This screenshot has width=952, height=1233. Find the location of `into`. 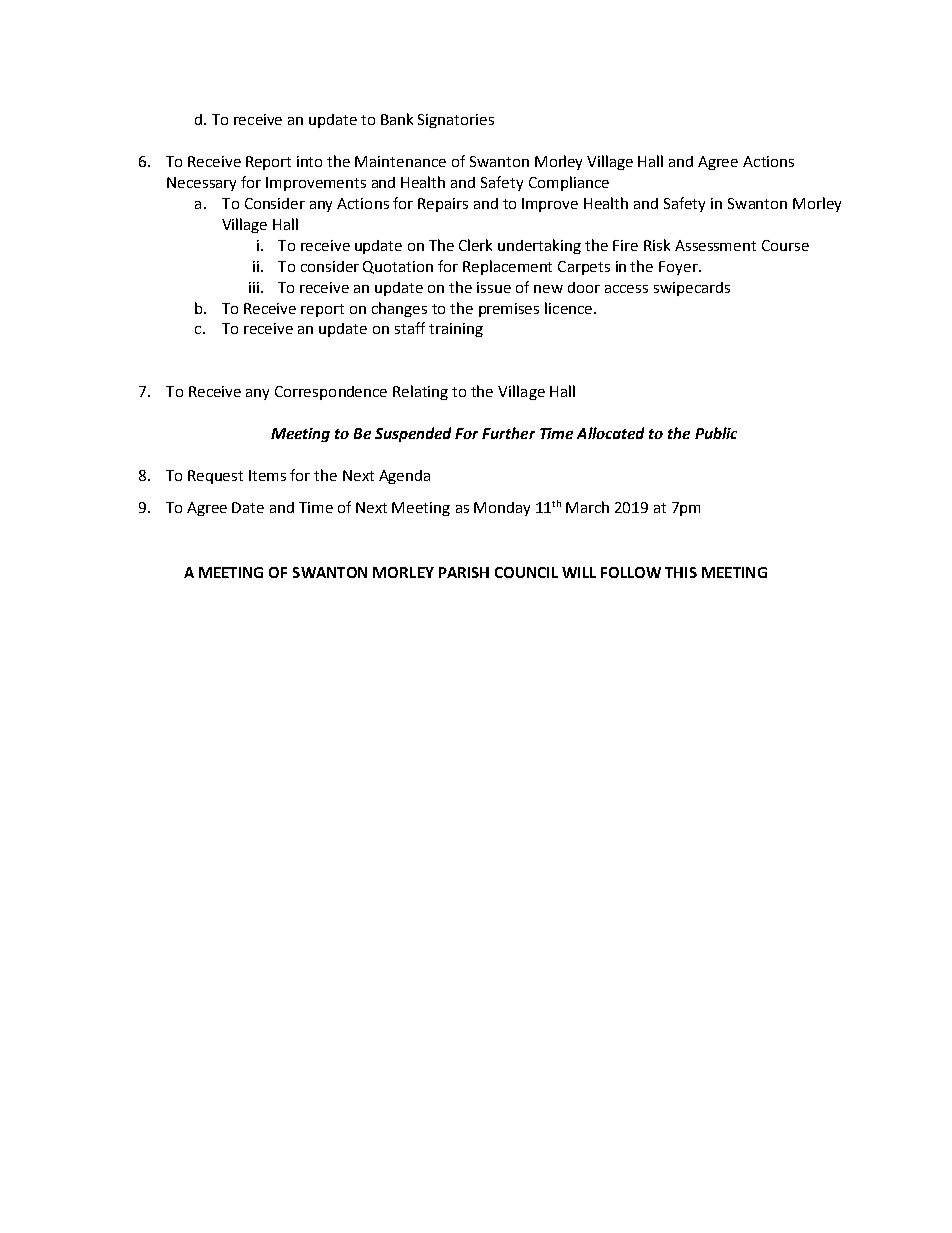

into is located at coordinates (309, 161).
